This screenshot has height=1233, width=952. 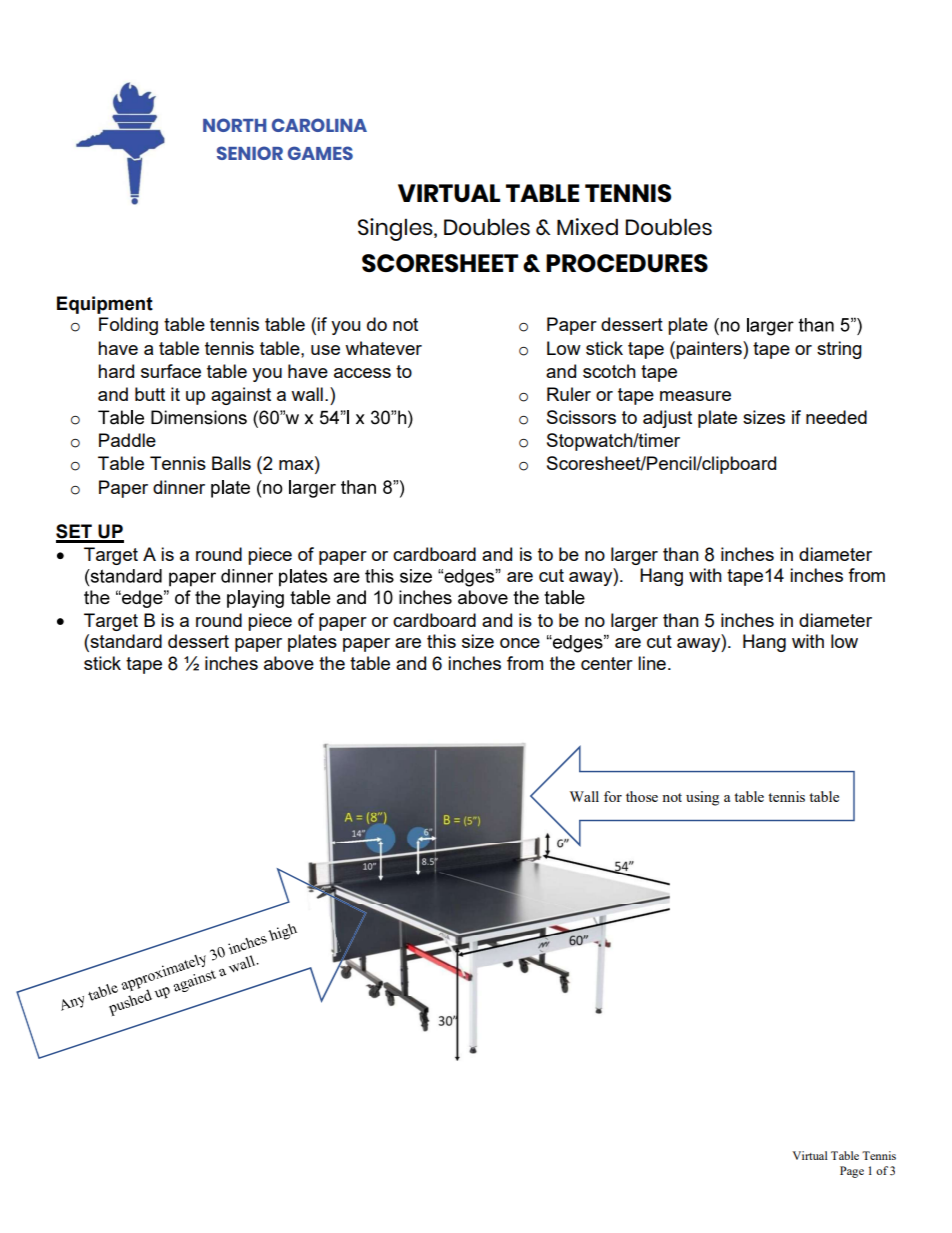 I want to click on Singles, so click(x=396, y=229).
